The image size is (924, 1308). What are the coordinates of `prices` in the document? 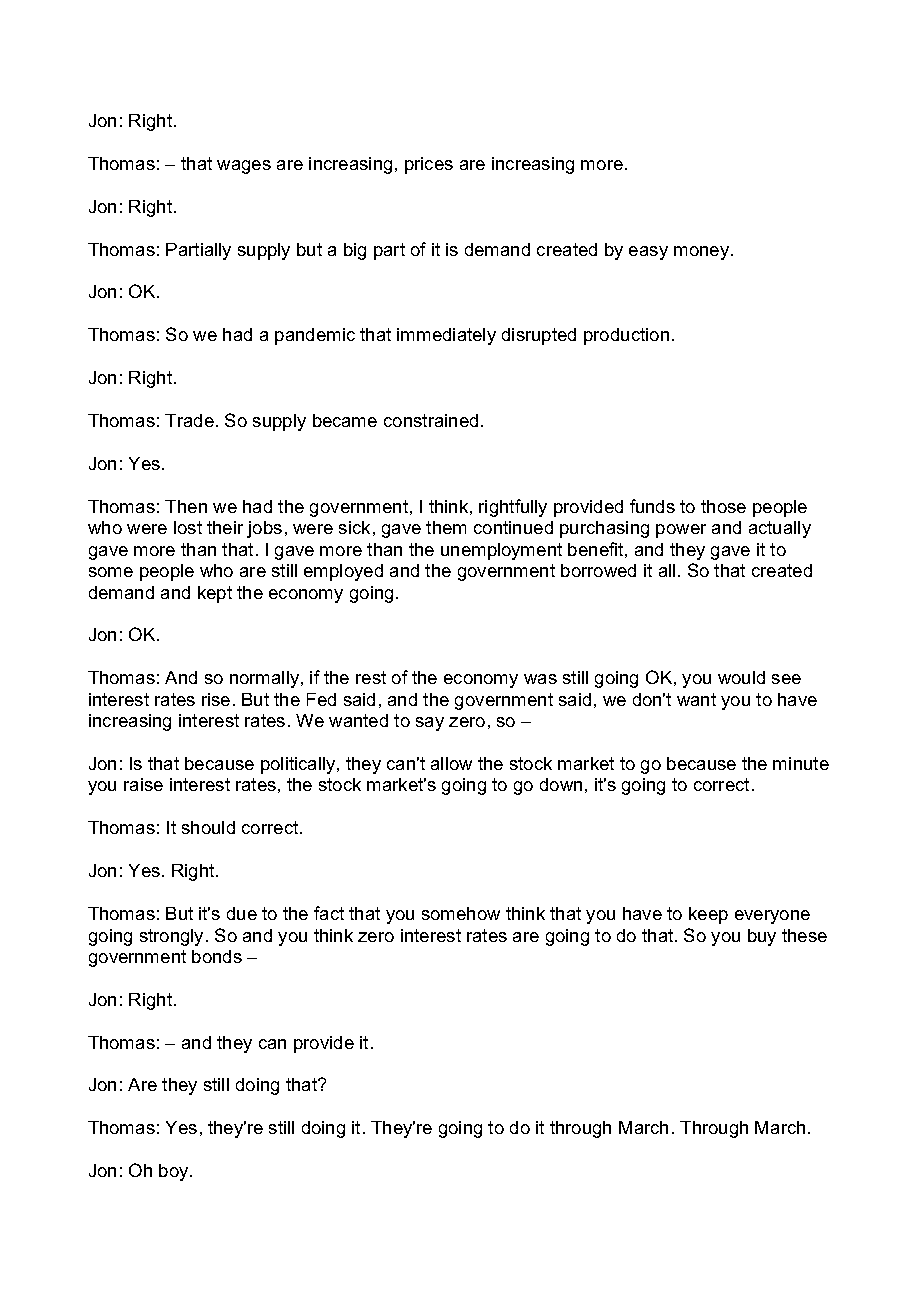 It's located at (429, 165).
